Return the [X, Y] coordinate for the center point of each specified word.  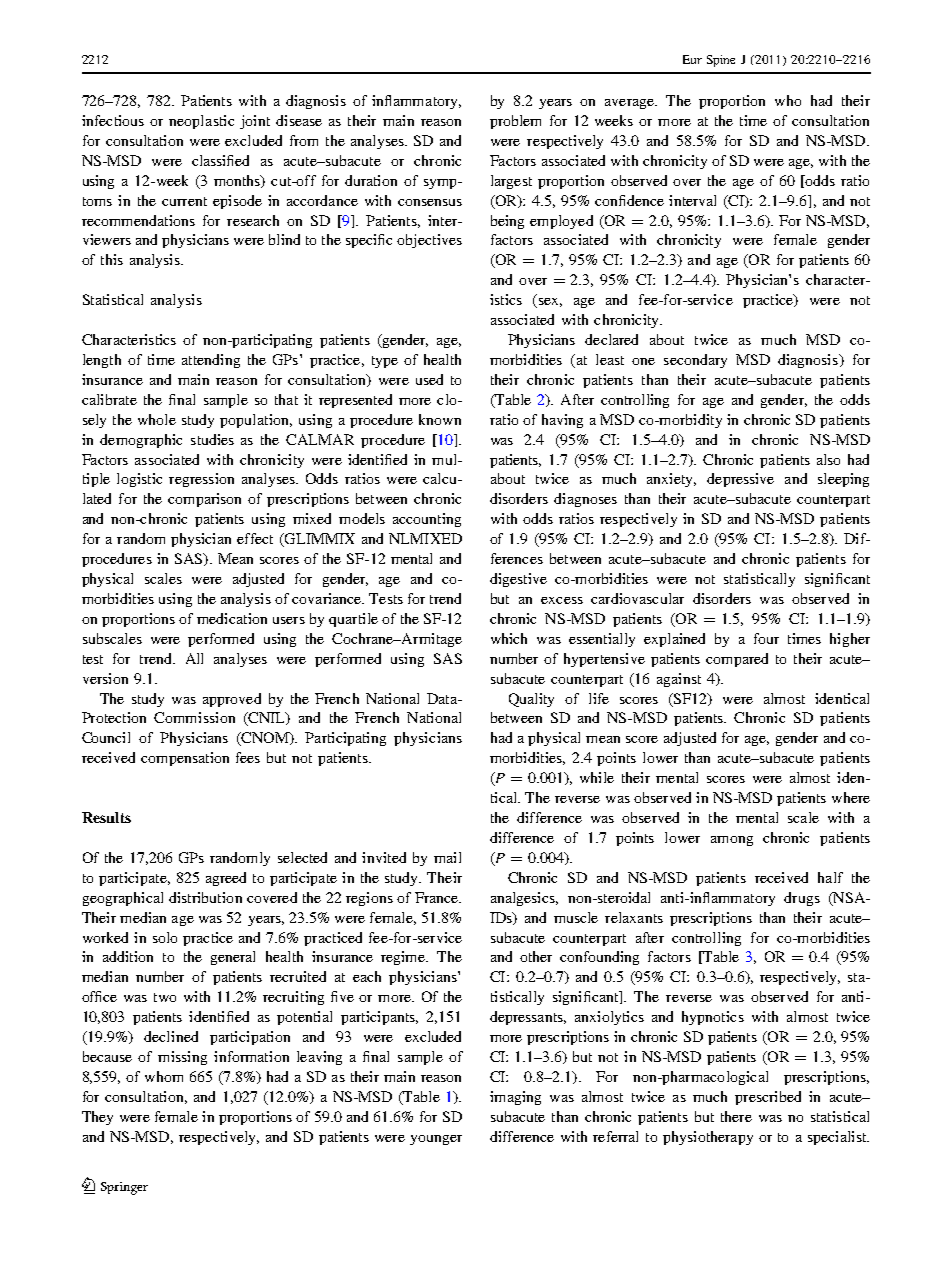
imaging [515, 1098]
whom [164, 1076]
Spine [721, 61]
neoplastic [201, 122]
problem [515, 122]
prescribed [768, 1098]
